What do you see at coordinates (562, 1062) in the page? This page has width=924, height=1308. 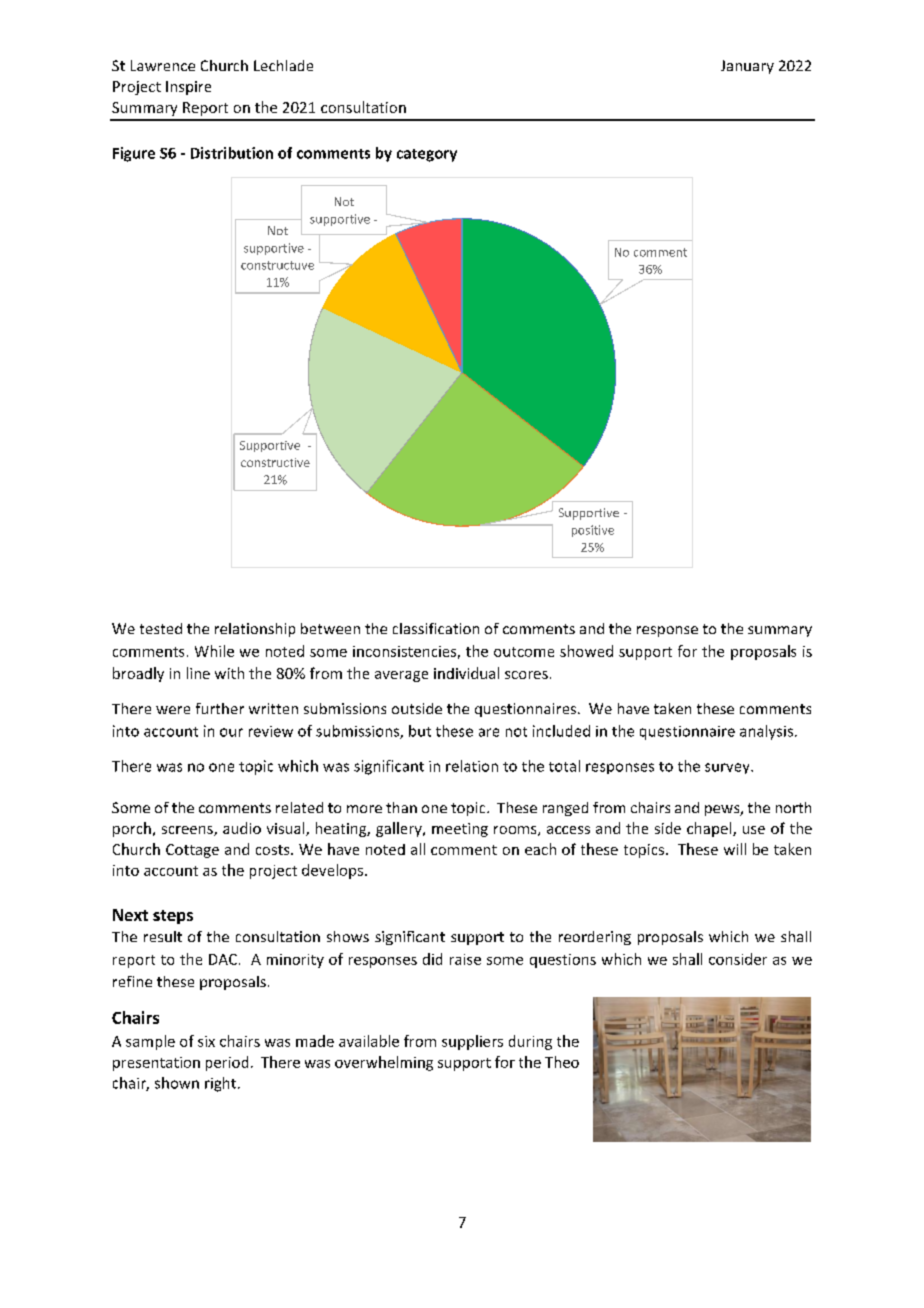 I see `Theo` at bounding box center [562, 1062].
